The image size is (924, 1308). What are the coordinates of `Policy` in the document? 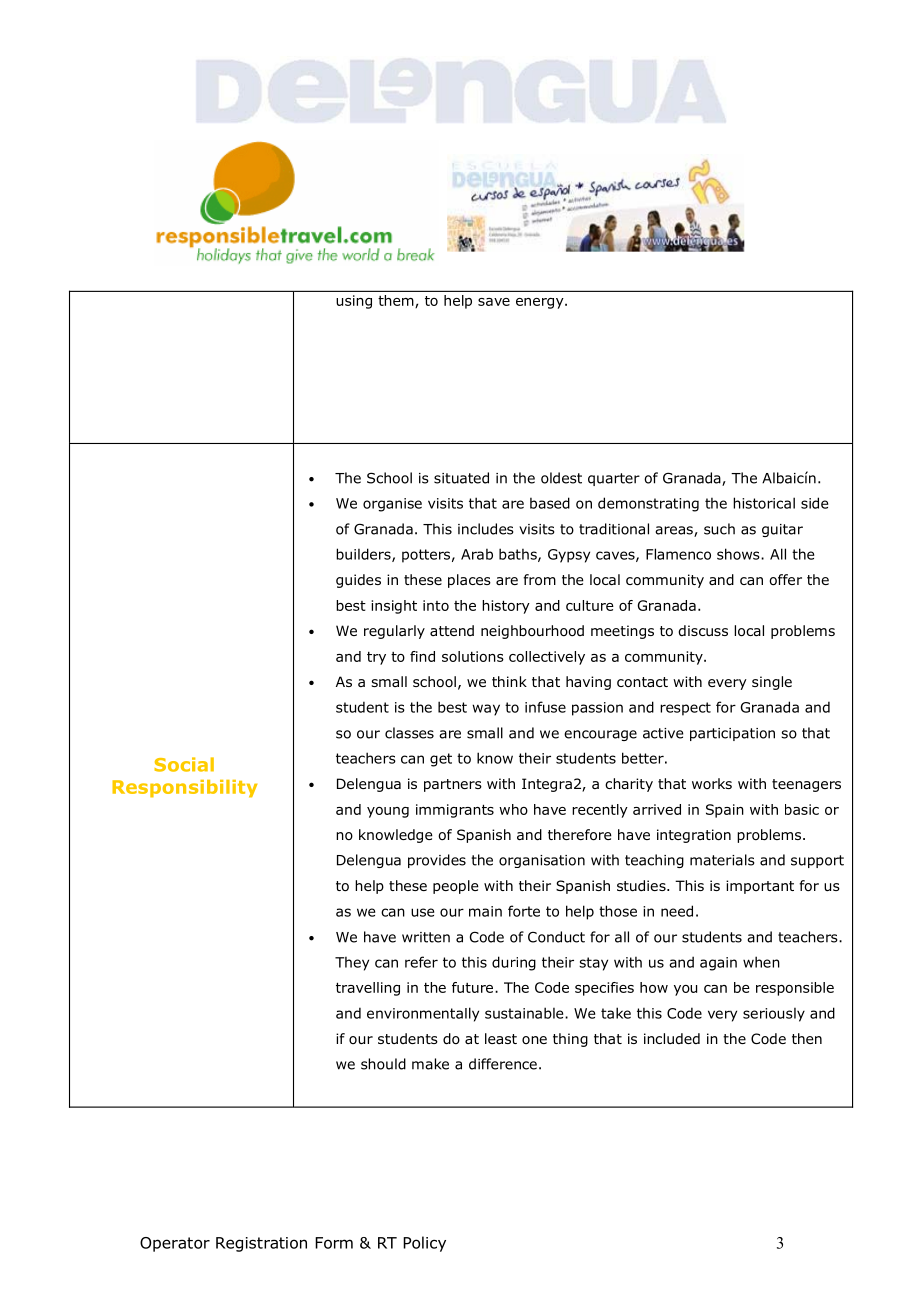 It's located at (424, 1244).
